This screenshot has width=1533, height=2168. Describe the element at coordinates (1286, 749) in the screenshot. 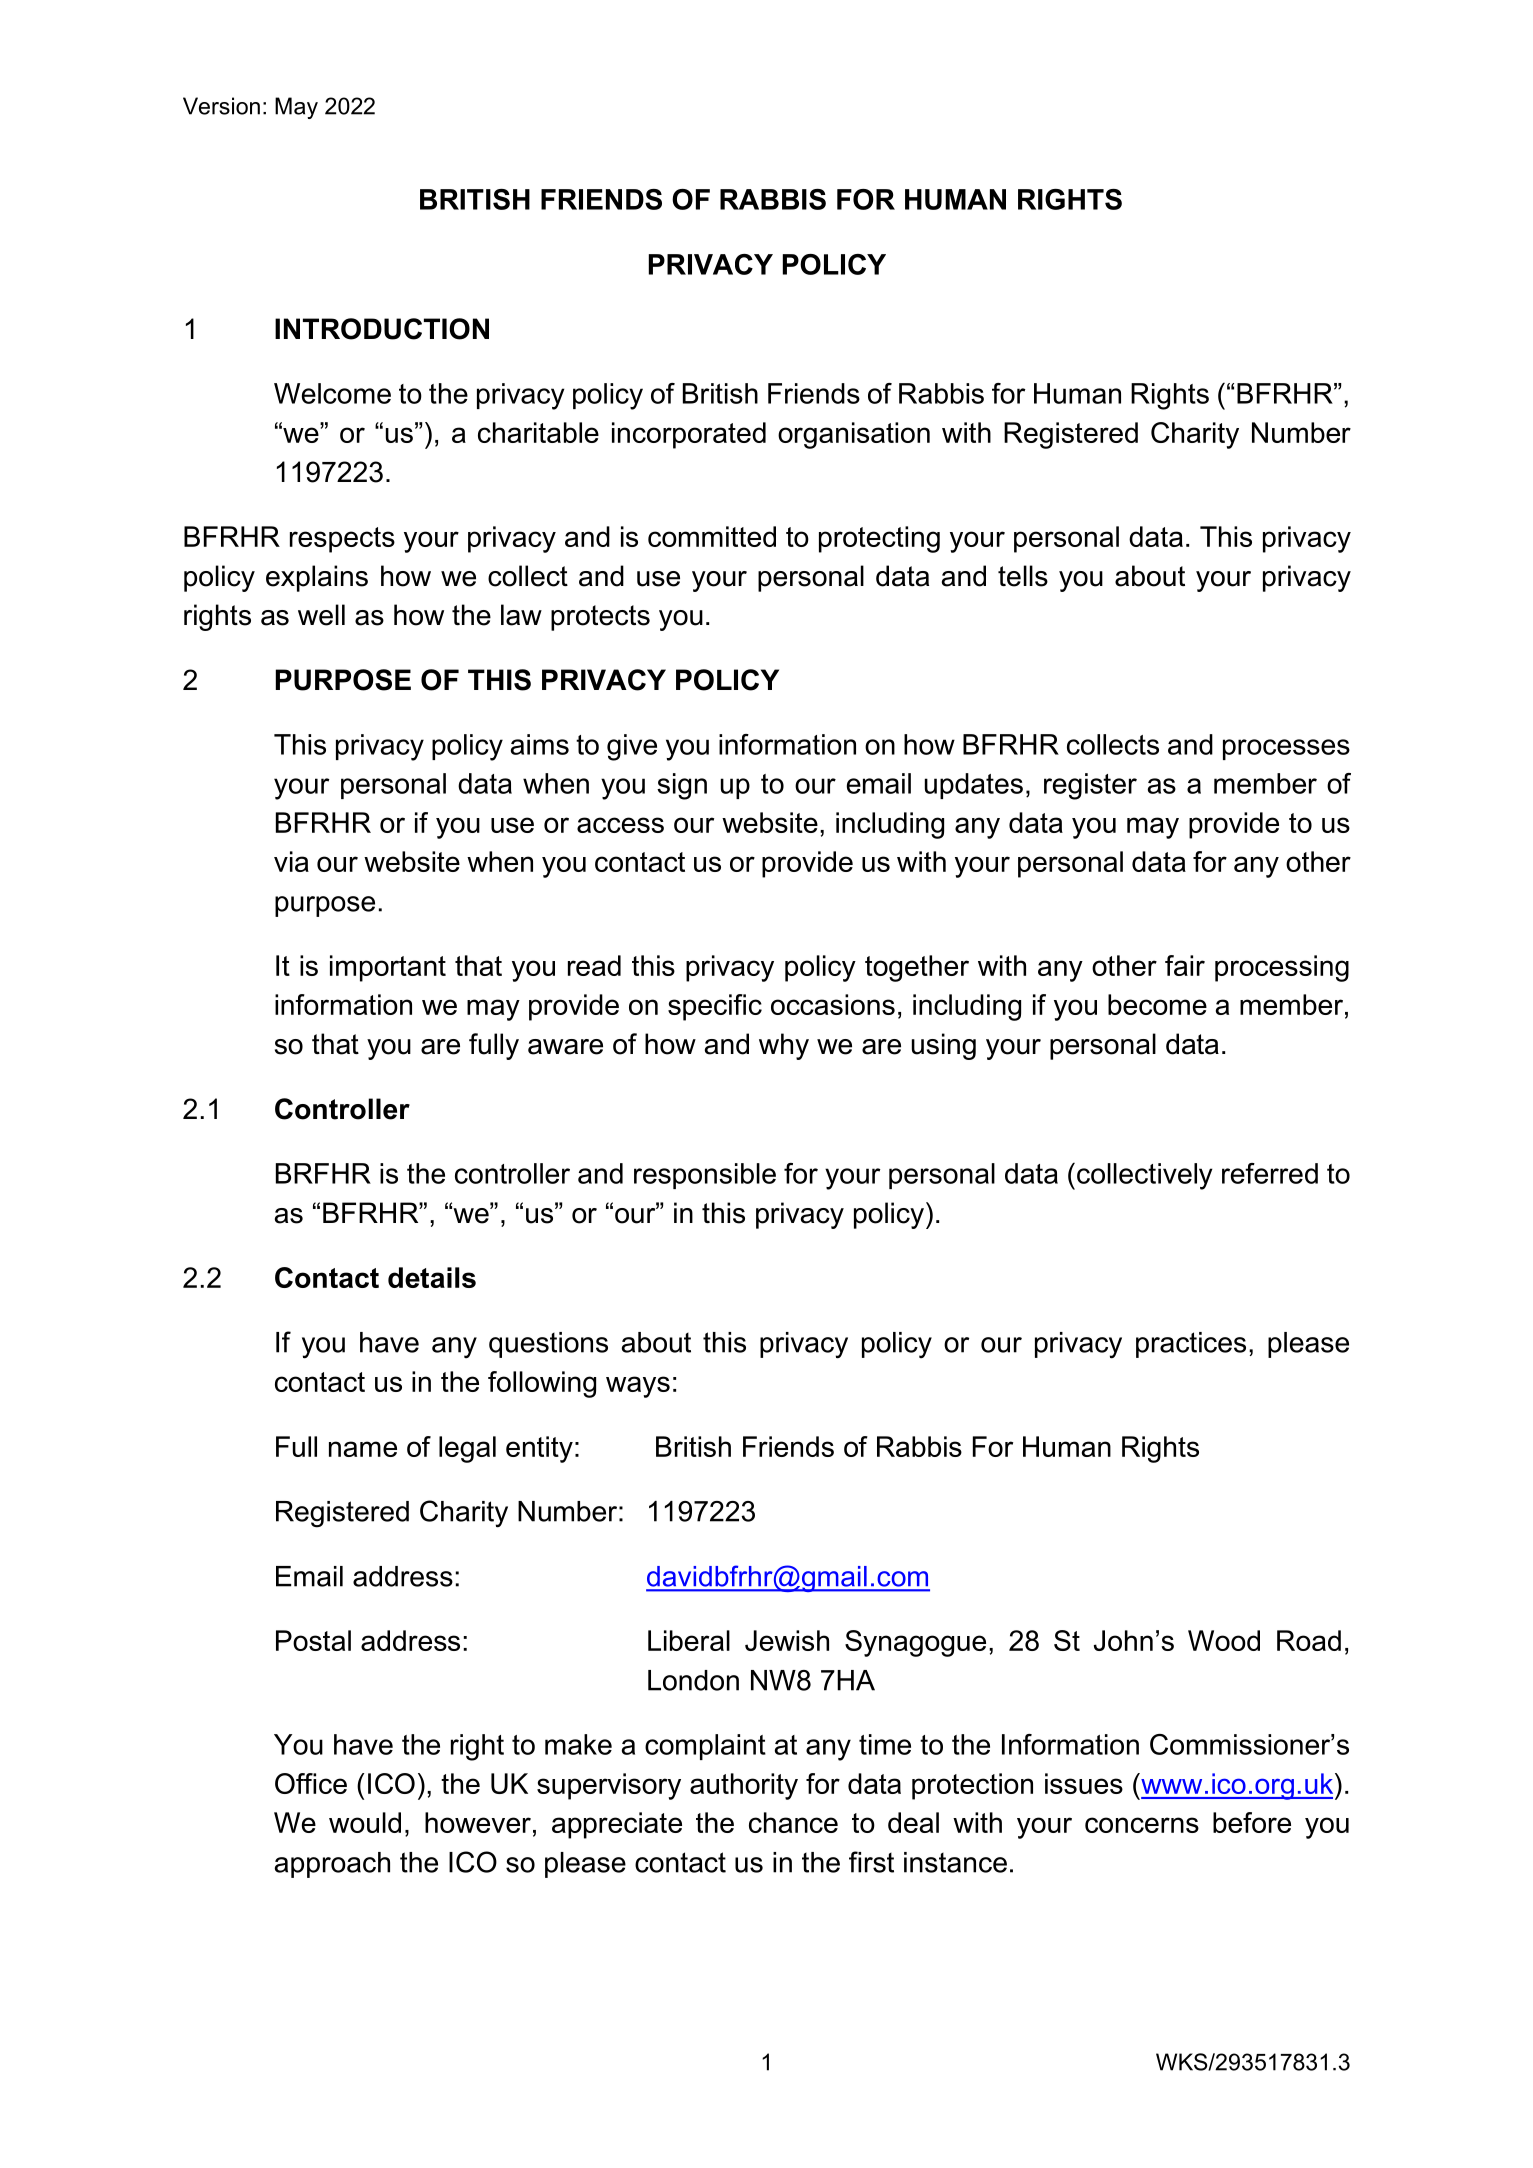

I see `processes` at that location.
